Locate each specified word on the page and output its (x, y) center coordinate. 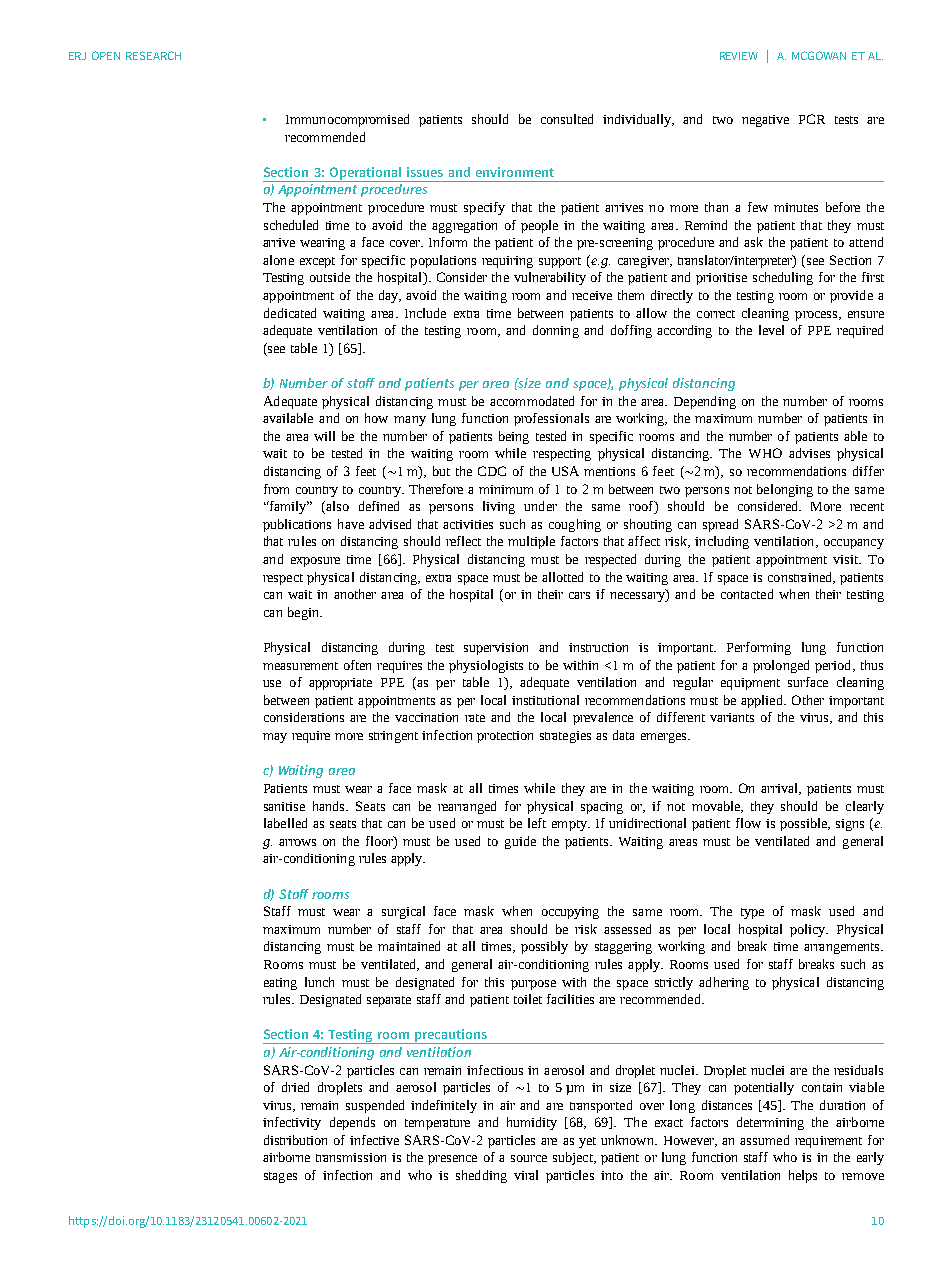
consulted (567, 119)
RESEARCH (153, 55)
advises (809, 453)
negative (765, 121)
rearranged (467, 807)
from (276, 489)
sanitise (284, 806)
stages (280, 1177)
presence (452, 1160)
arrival (781, 789)
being (514, 437)
